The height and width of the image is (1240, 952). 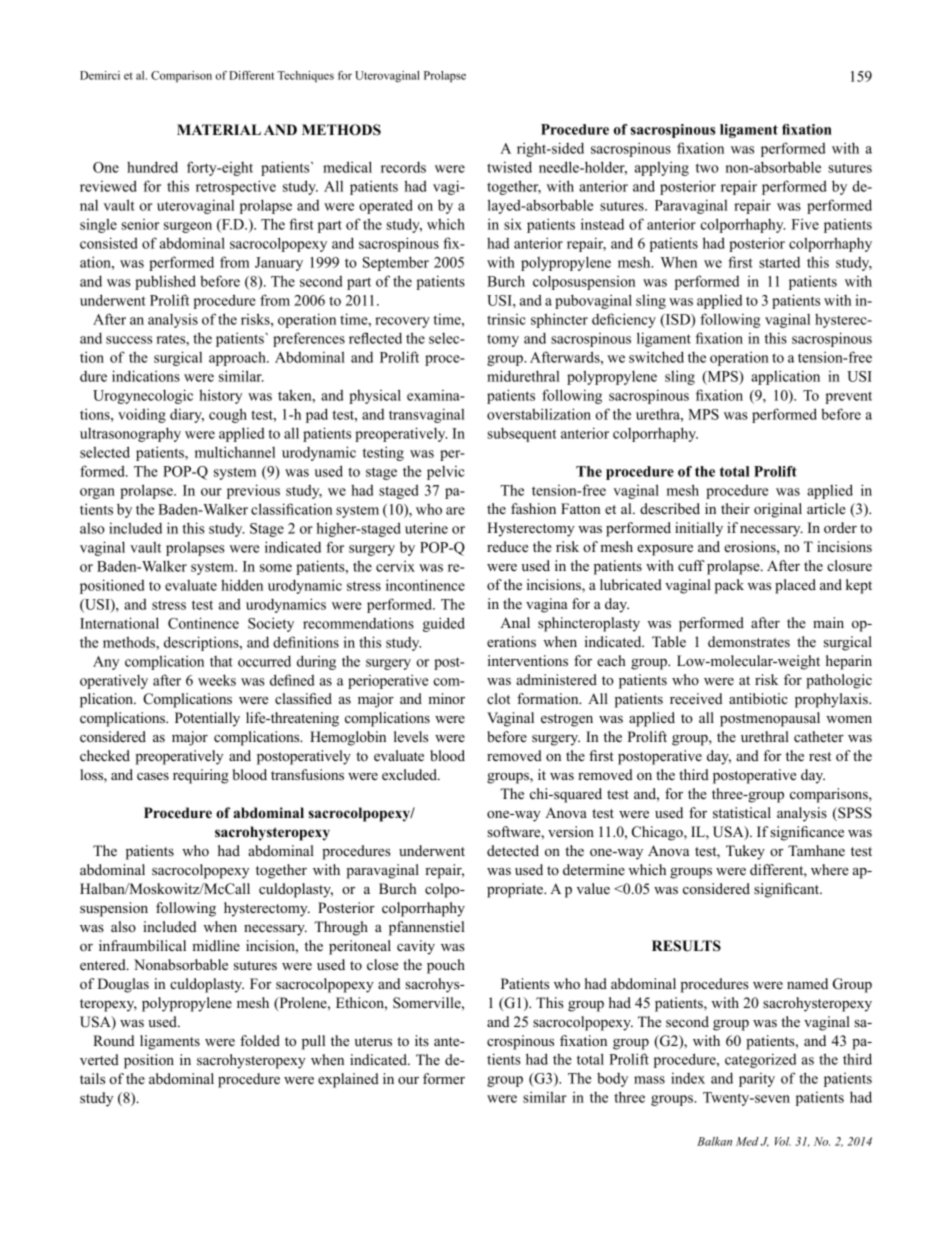 I want to click on hidden, so click(x=242, y=585).
